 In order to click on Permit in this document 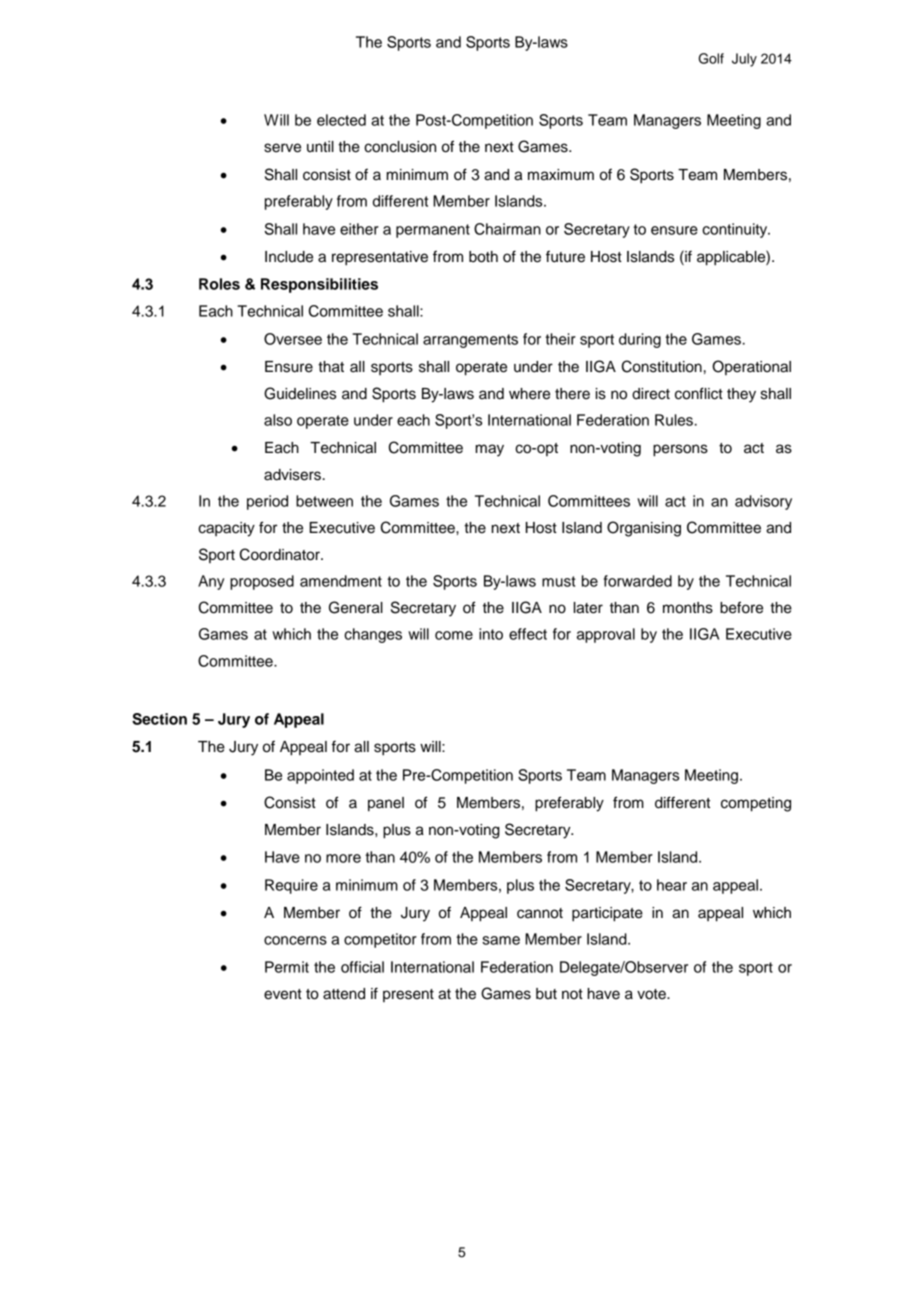, I will do `click(287, 967)`.
